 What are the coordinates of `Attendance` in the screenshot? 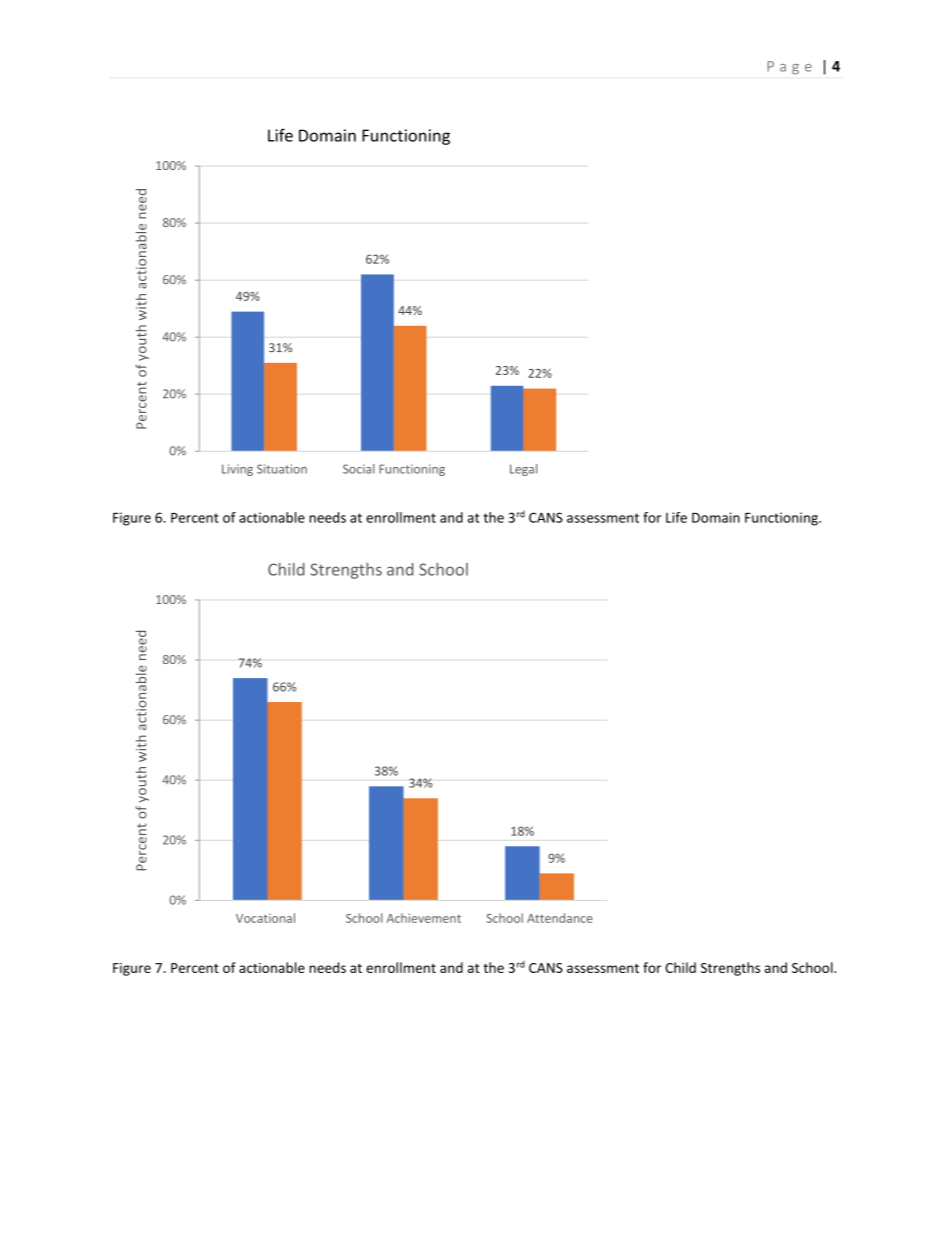 It's located at (560, 918).
